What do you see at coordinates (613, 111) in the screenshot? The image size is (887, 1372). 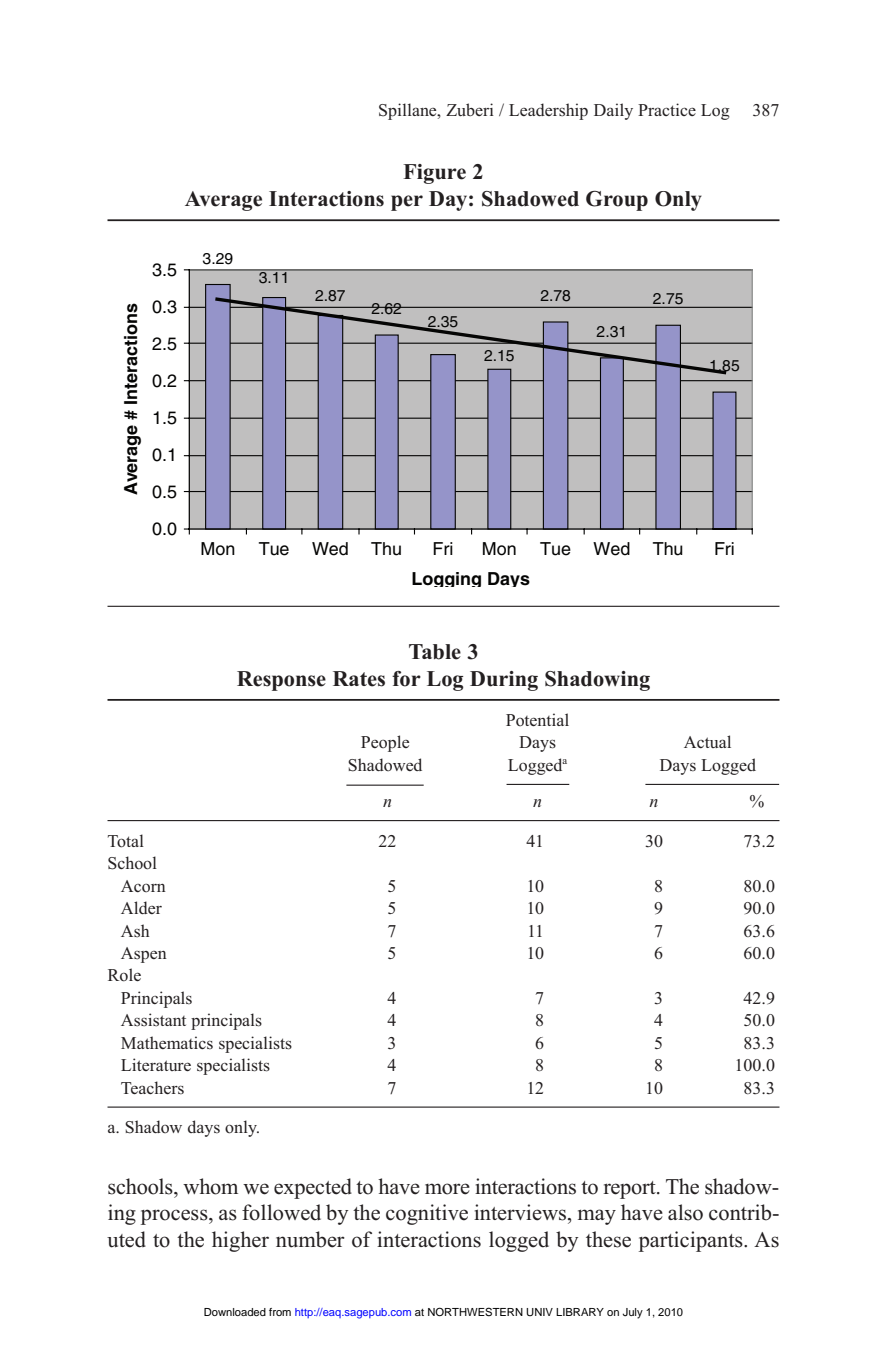 I see `Daily` at bounding box center [613, 111].
